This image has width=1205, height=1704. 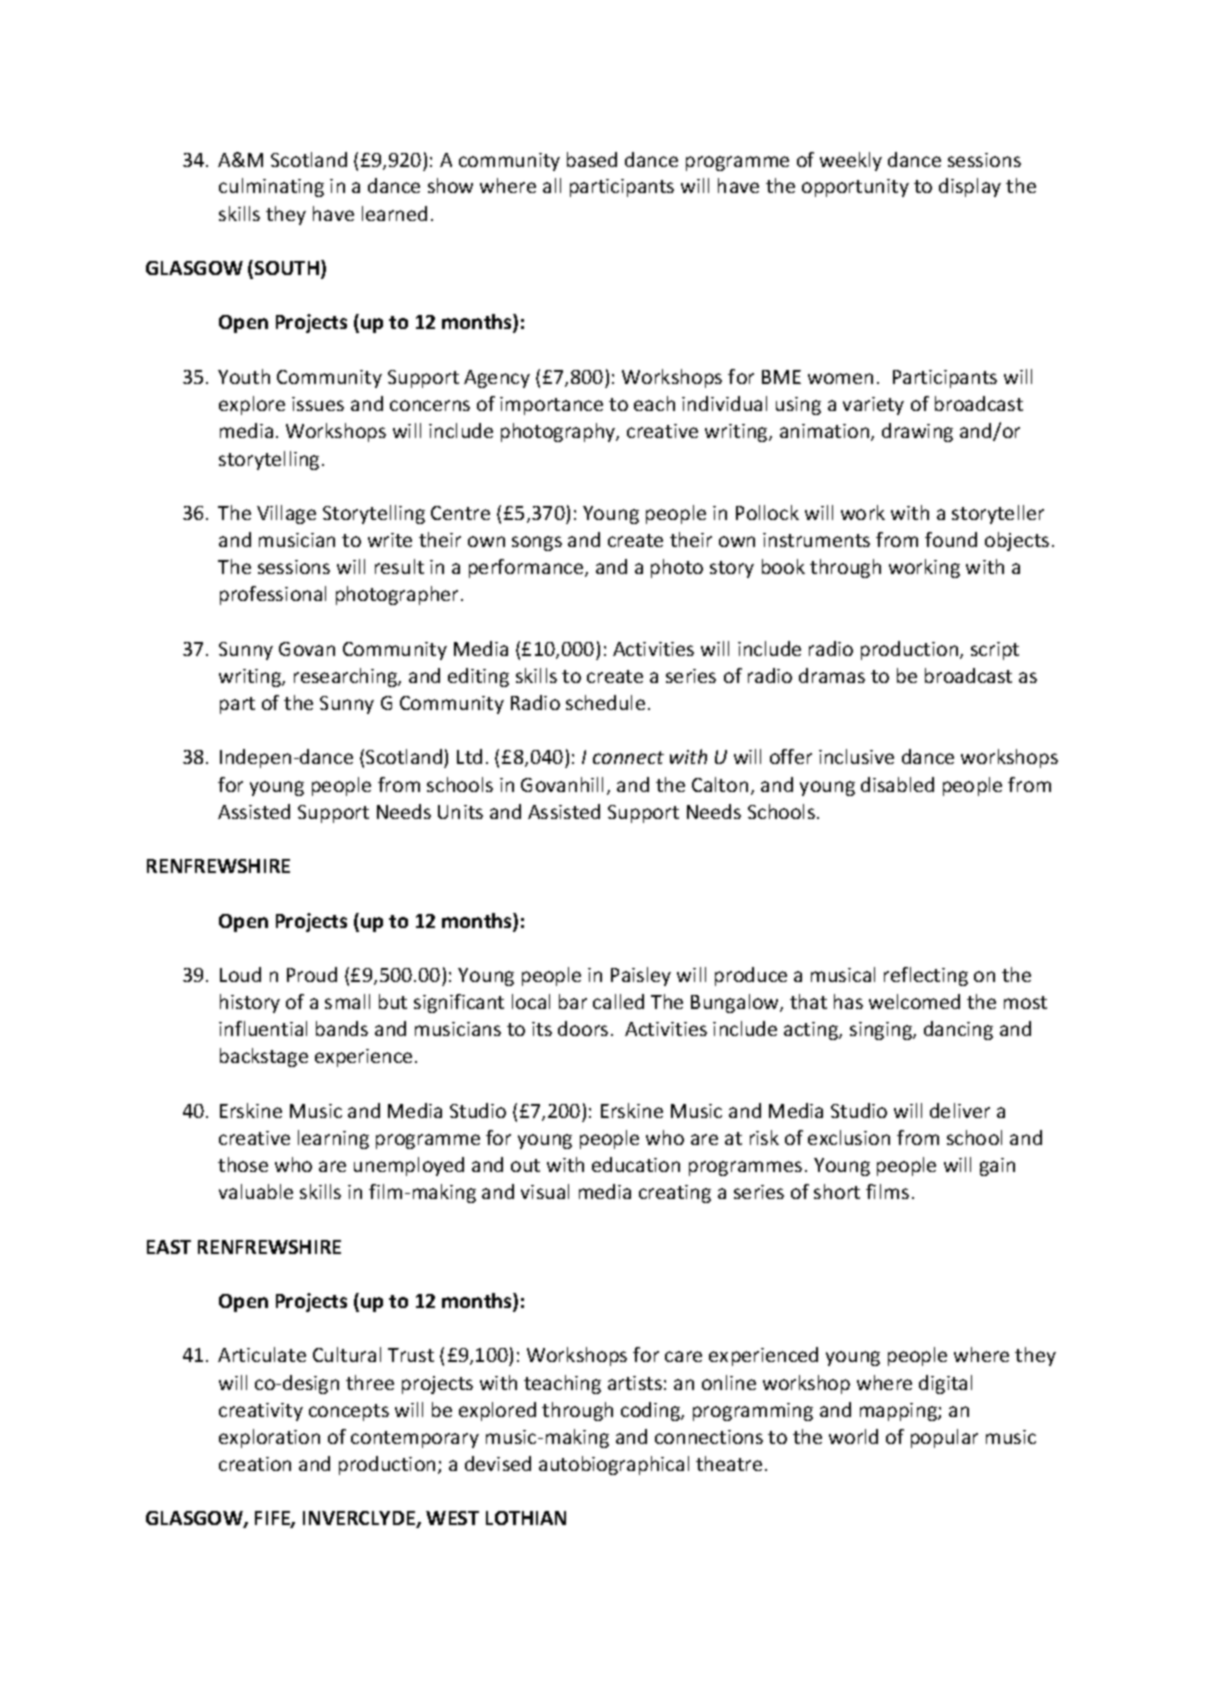 I want to click on deliver, so click(x=960, y=1110).
